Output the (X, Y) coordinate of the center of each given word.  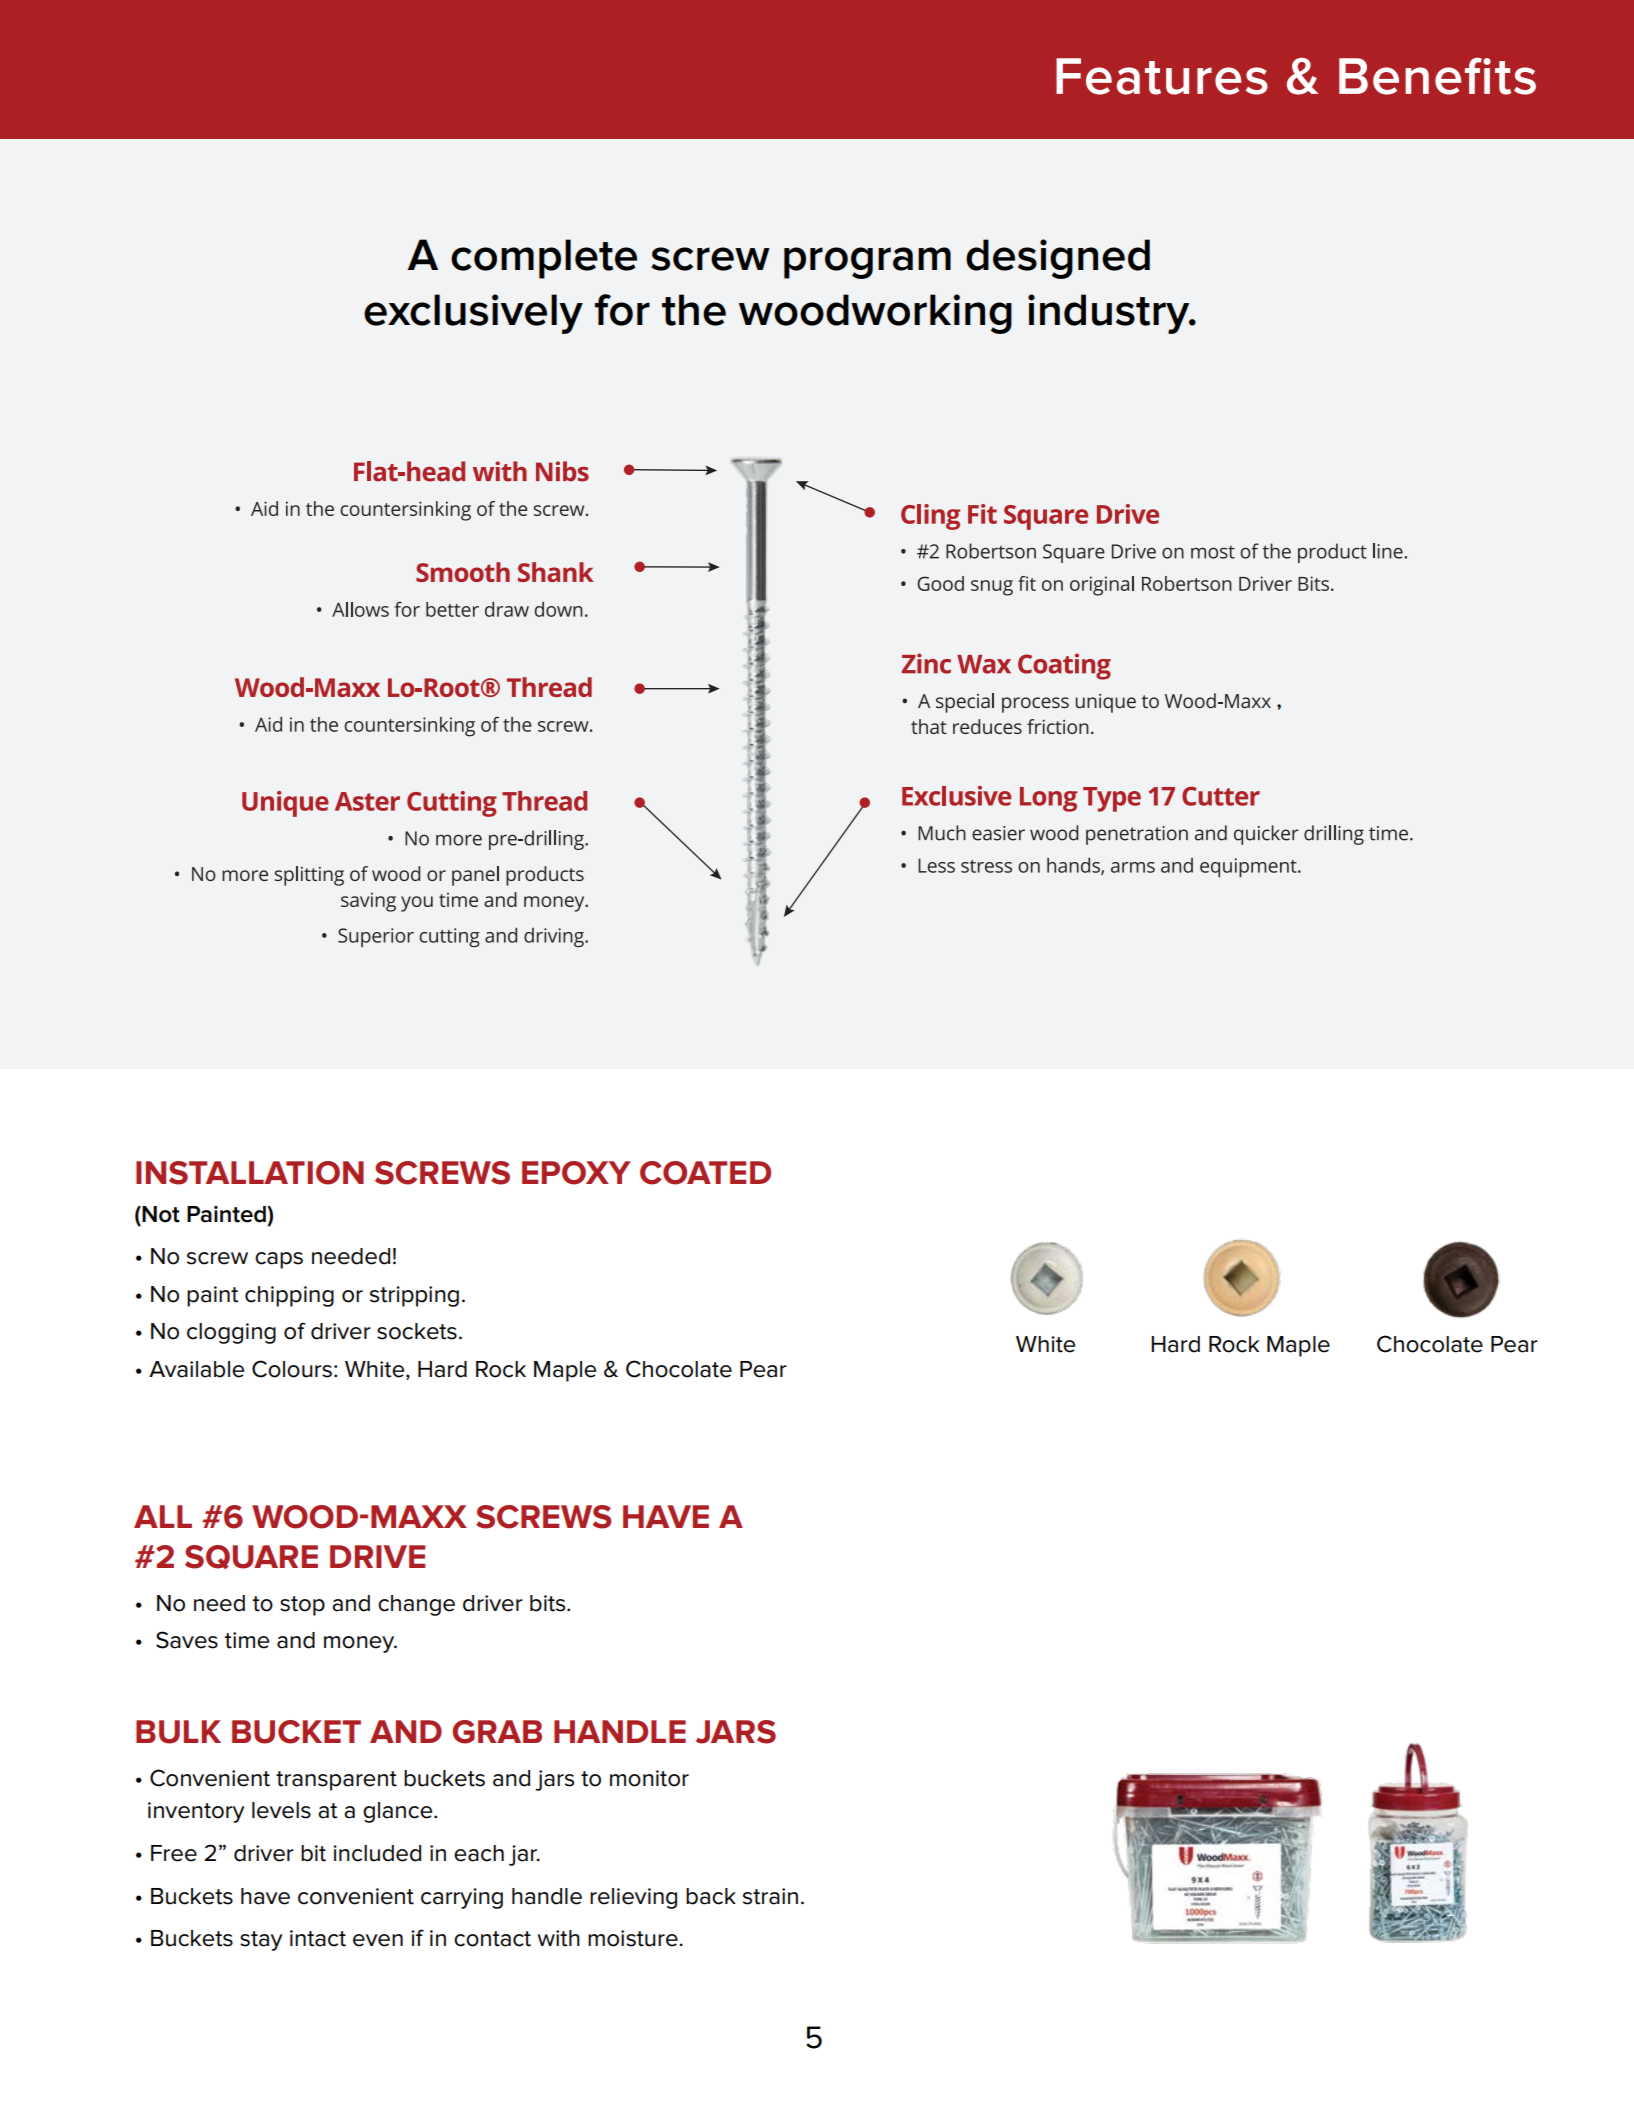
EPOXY (576, 1173)
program (867, 263)
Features (1162, 76)
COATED (705, 1173)
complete (544, 259)
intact (318, 1938)
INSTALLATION (250, 1173)
